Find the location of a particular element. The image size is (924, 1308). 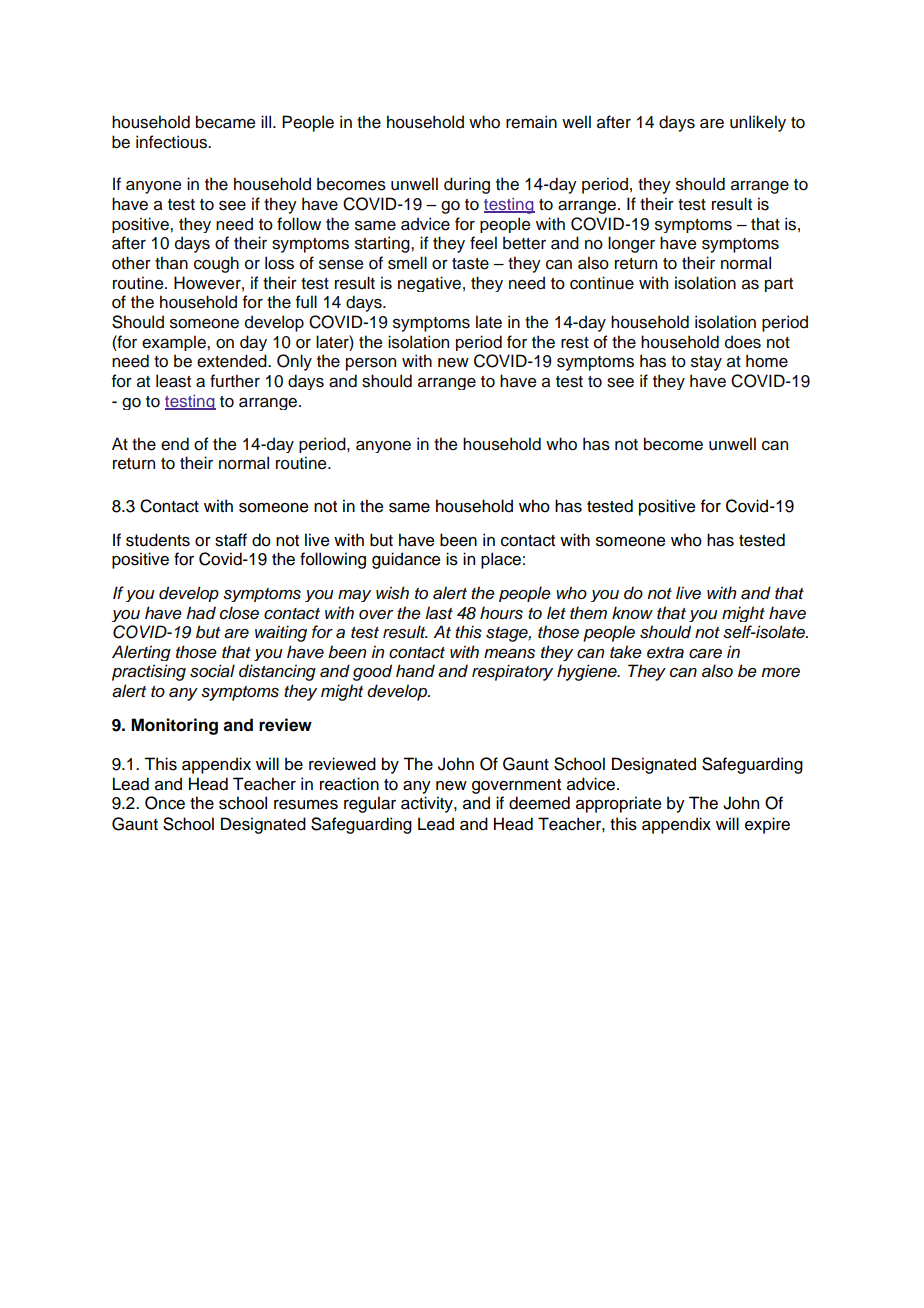

activity is located at coordinates (428, 804).
